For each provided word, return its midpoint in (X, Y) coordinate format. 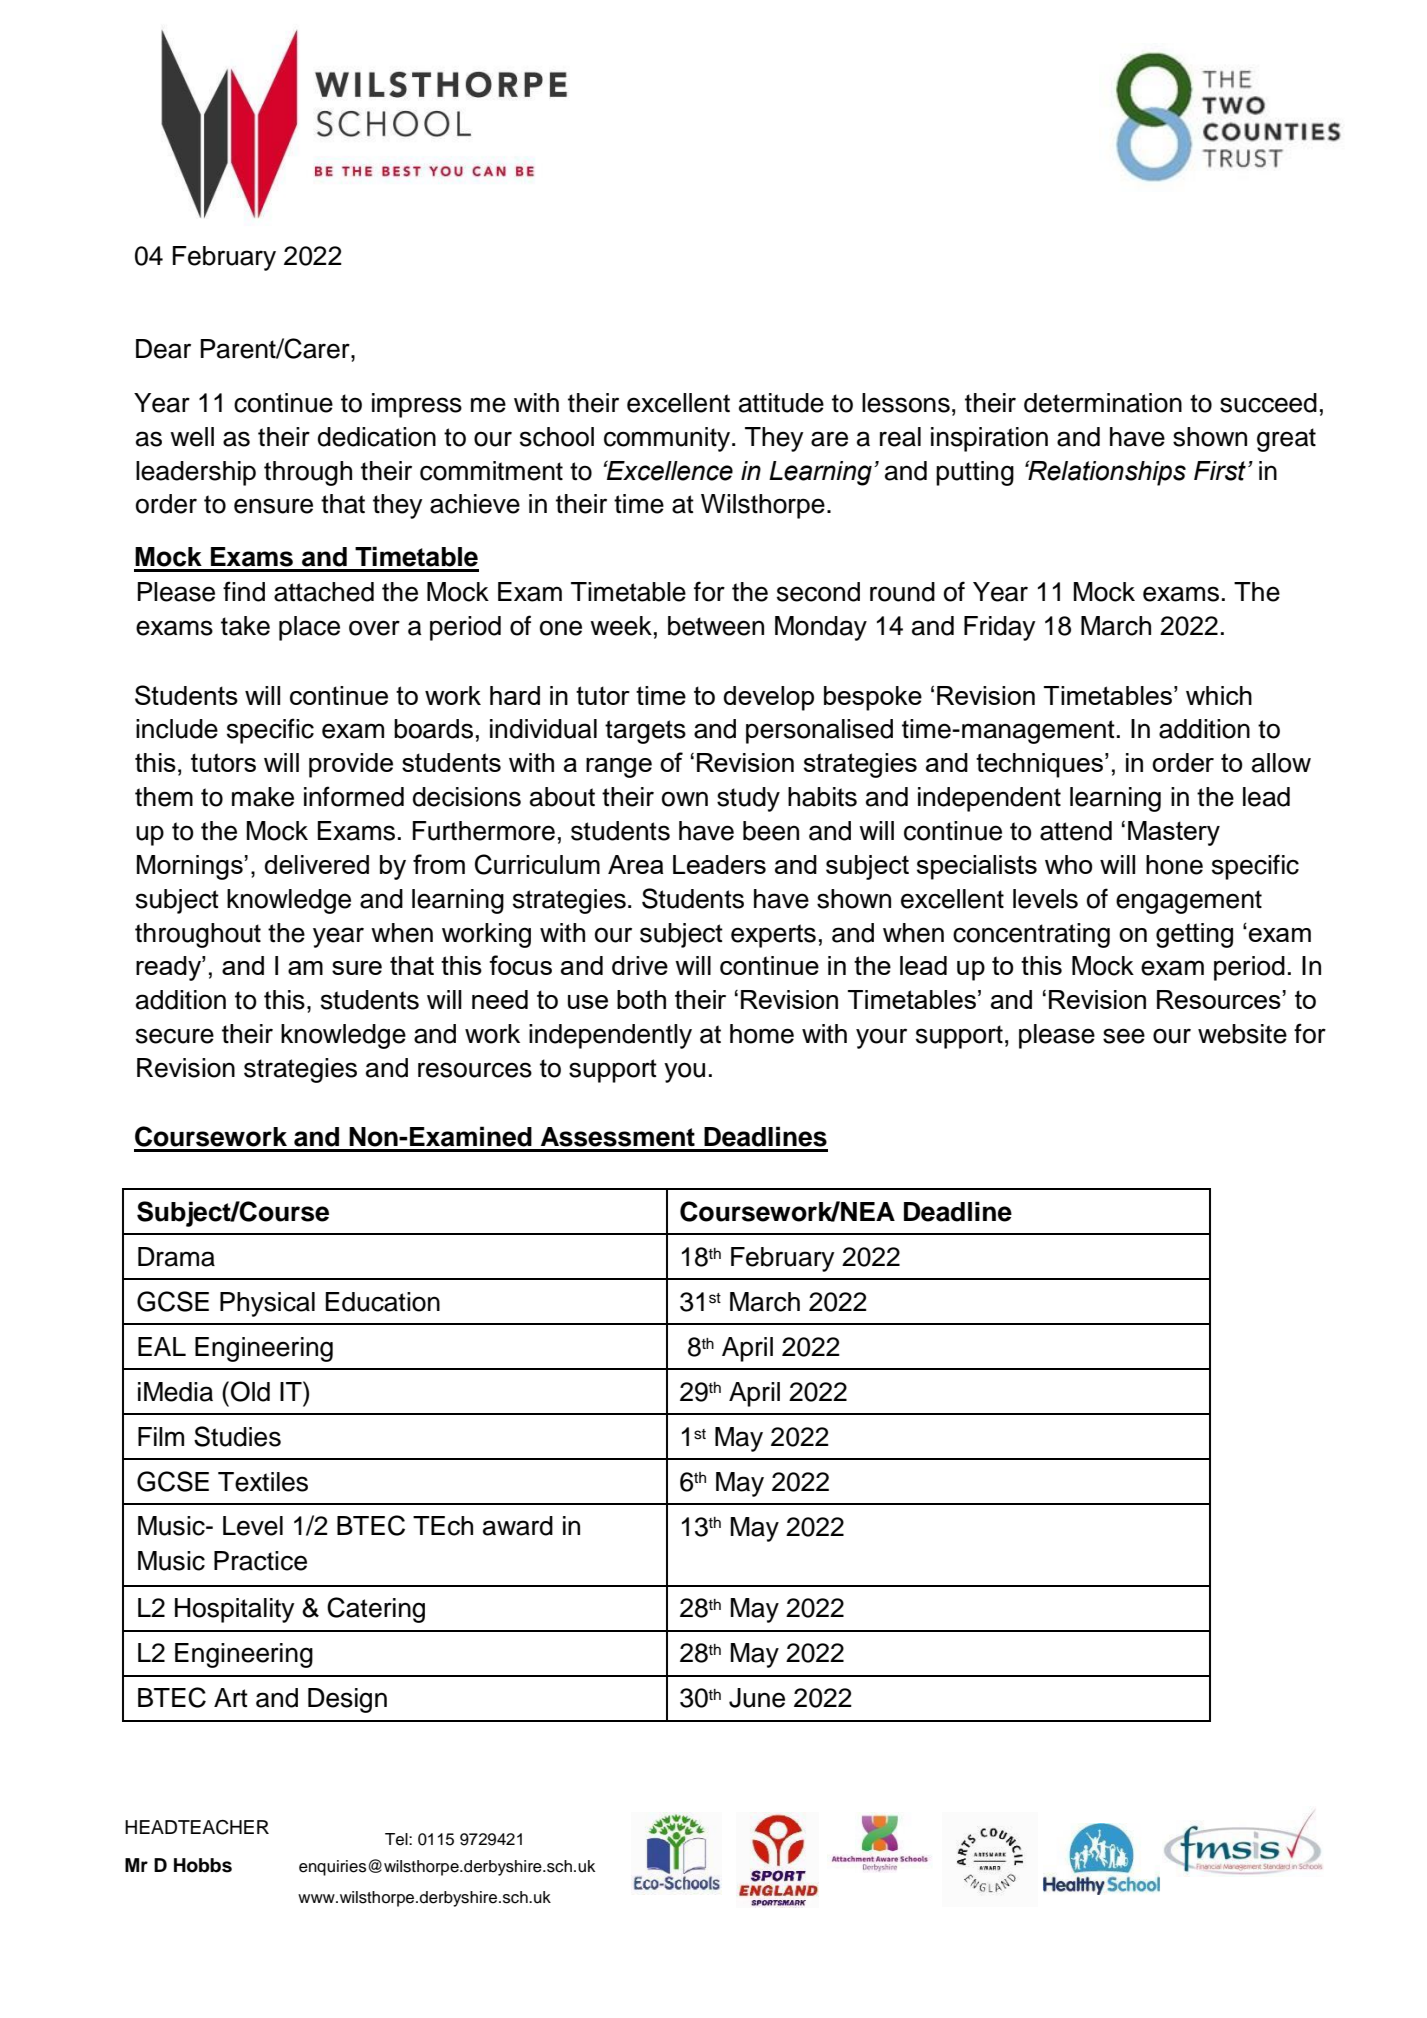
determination (1103, 403)
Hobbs (203, 1865)
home (762, 1034)
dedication (377, 437)
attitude (781, 403)
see (1124, 1036)
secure (175, 1036)
